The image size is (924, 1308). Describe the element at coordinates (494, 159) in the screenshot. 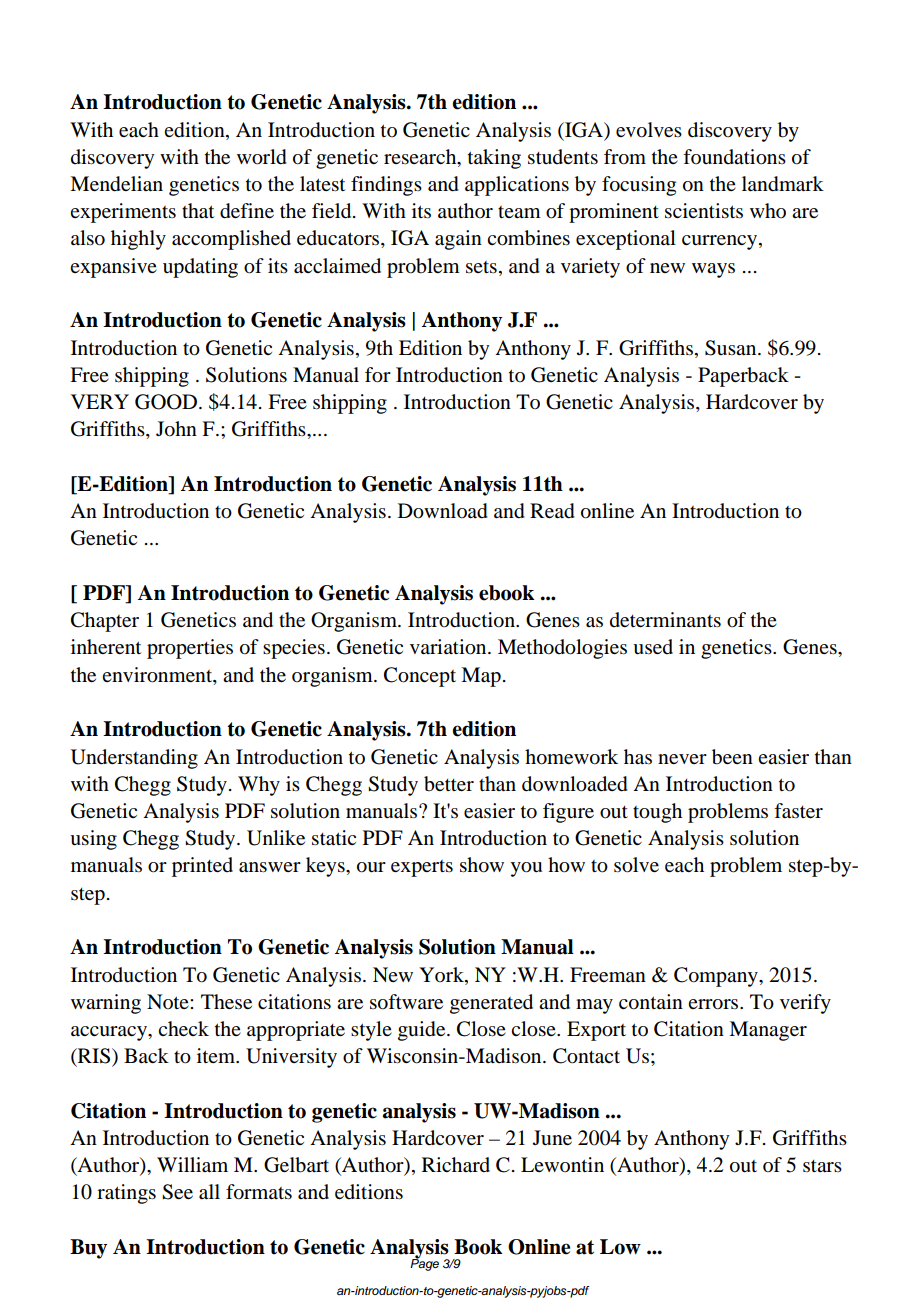

I see `taking` at that location.
